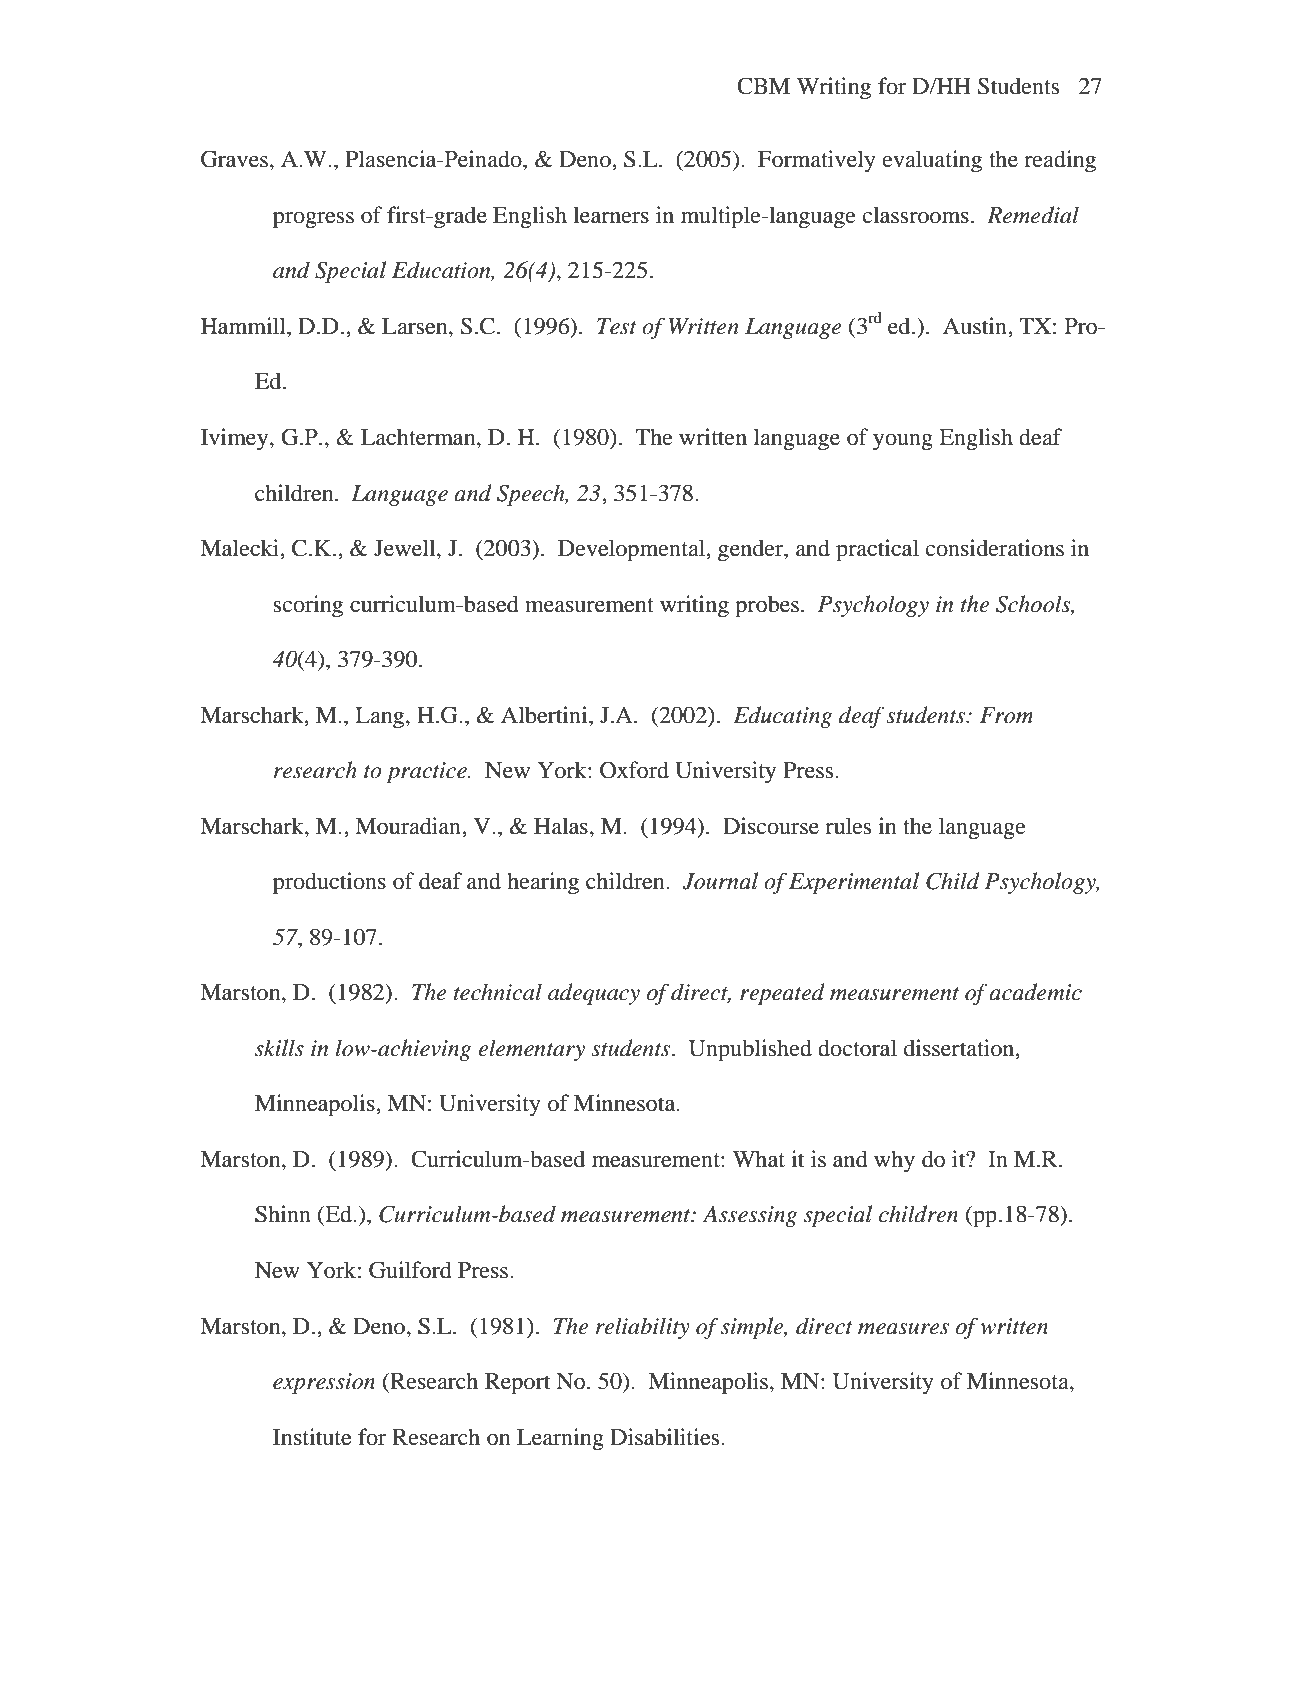  I want to click on adequacy, so click(594, 994).
